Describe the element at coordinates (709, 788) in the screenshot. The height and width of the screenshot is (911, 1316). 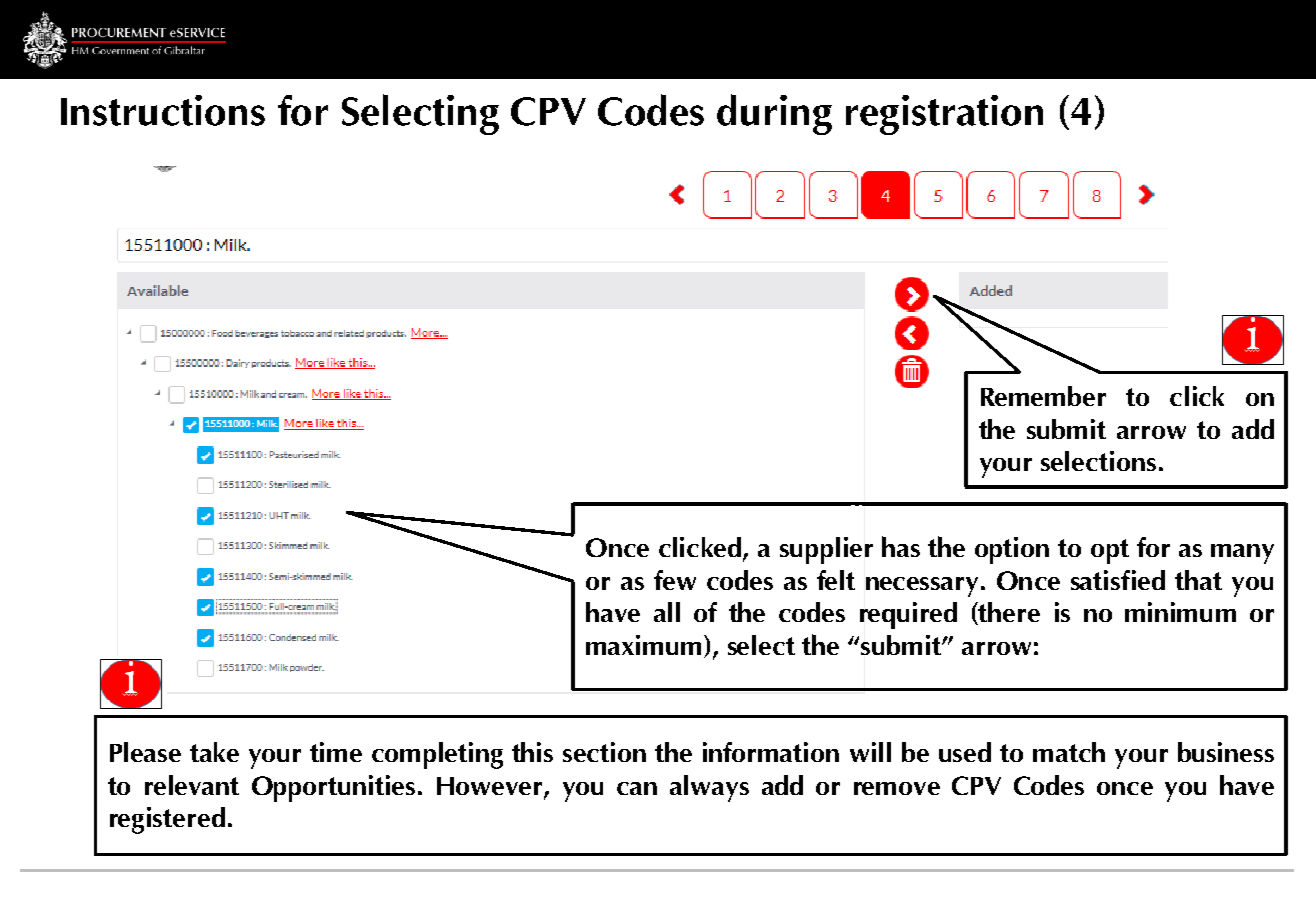
I see `always` at that location.
